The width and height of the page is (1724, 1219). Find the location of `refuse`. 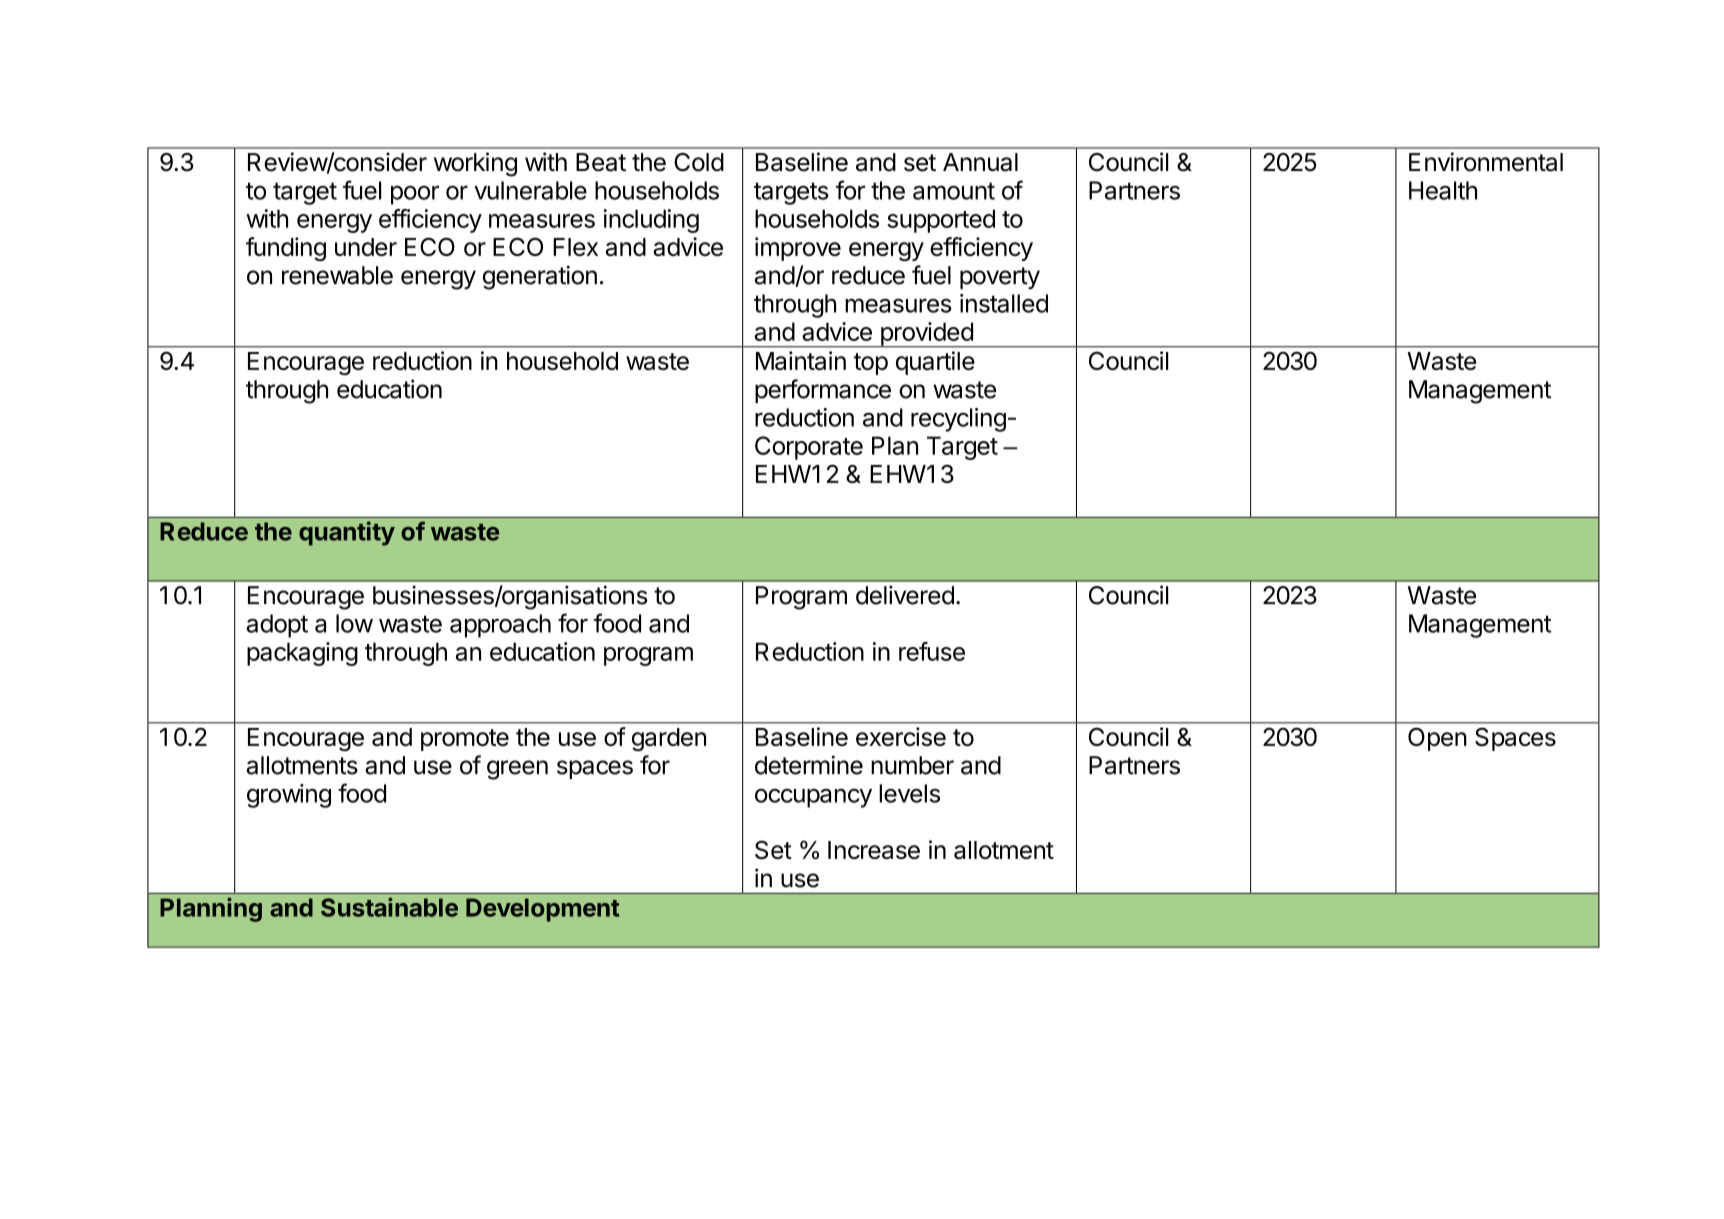

refuse is located at coordinates (932, 651).
